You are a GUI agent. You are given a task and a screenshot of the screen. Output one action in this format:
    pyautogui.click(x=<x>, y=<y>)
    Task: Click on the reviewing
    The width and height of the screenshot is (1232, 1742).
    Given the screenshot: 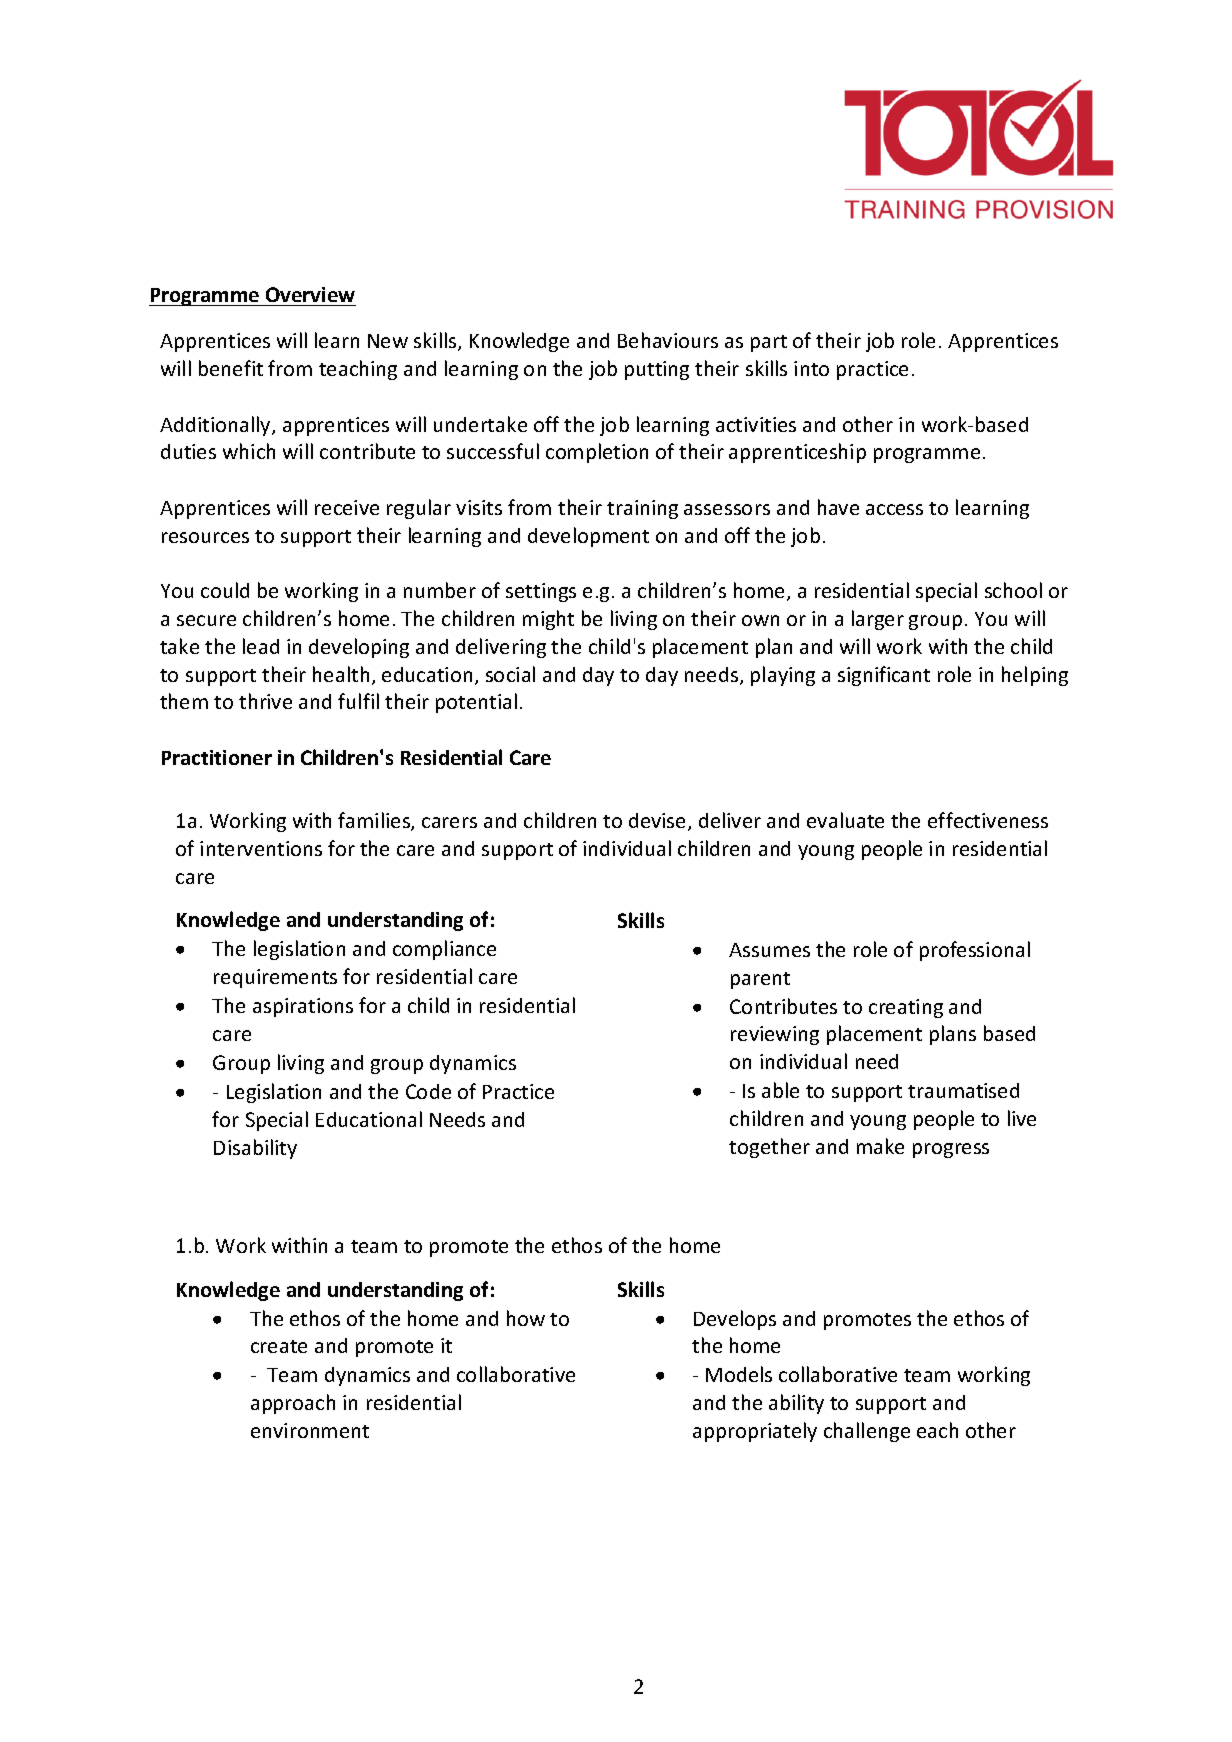 What is the action you would take?
    pyautogui.click(x=775, y=1035)
